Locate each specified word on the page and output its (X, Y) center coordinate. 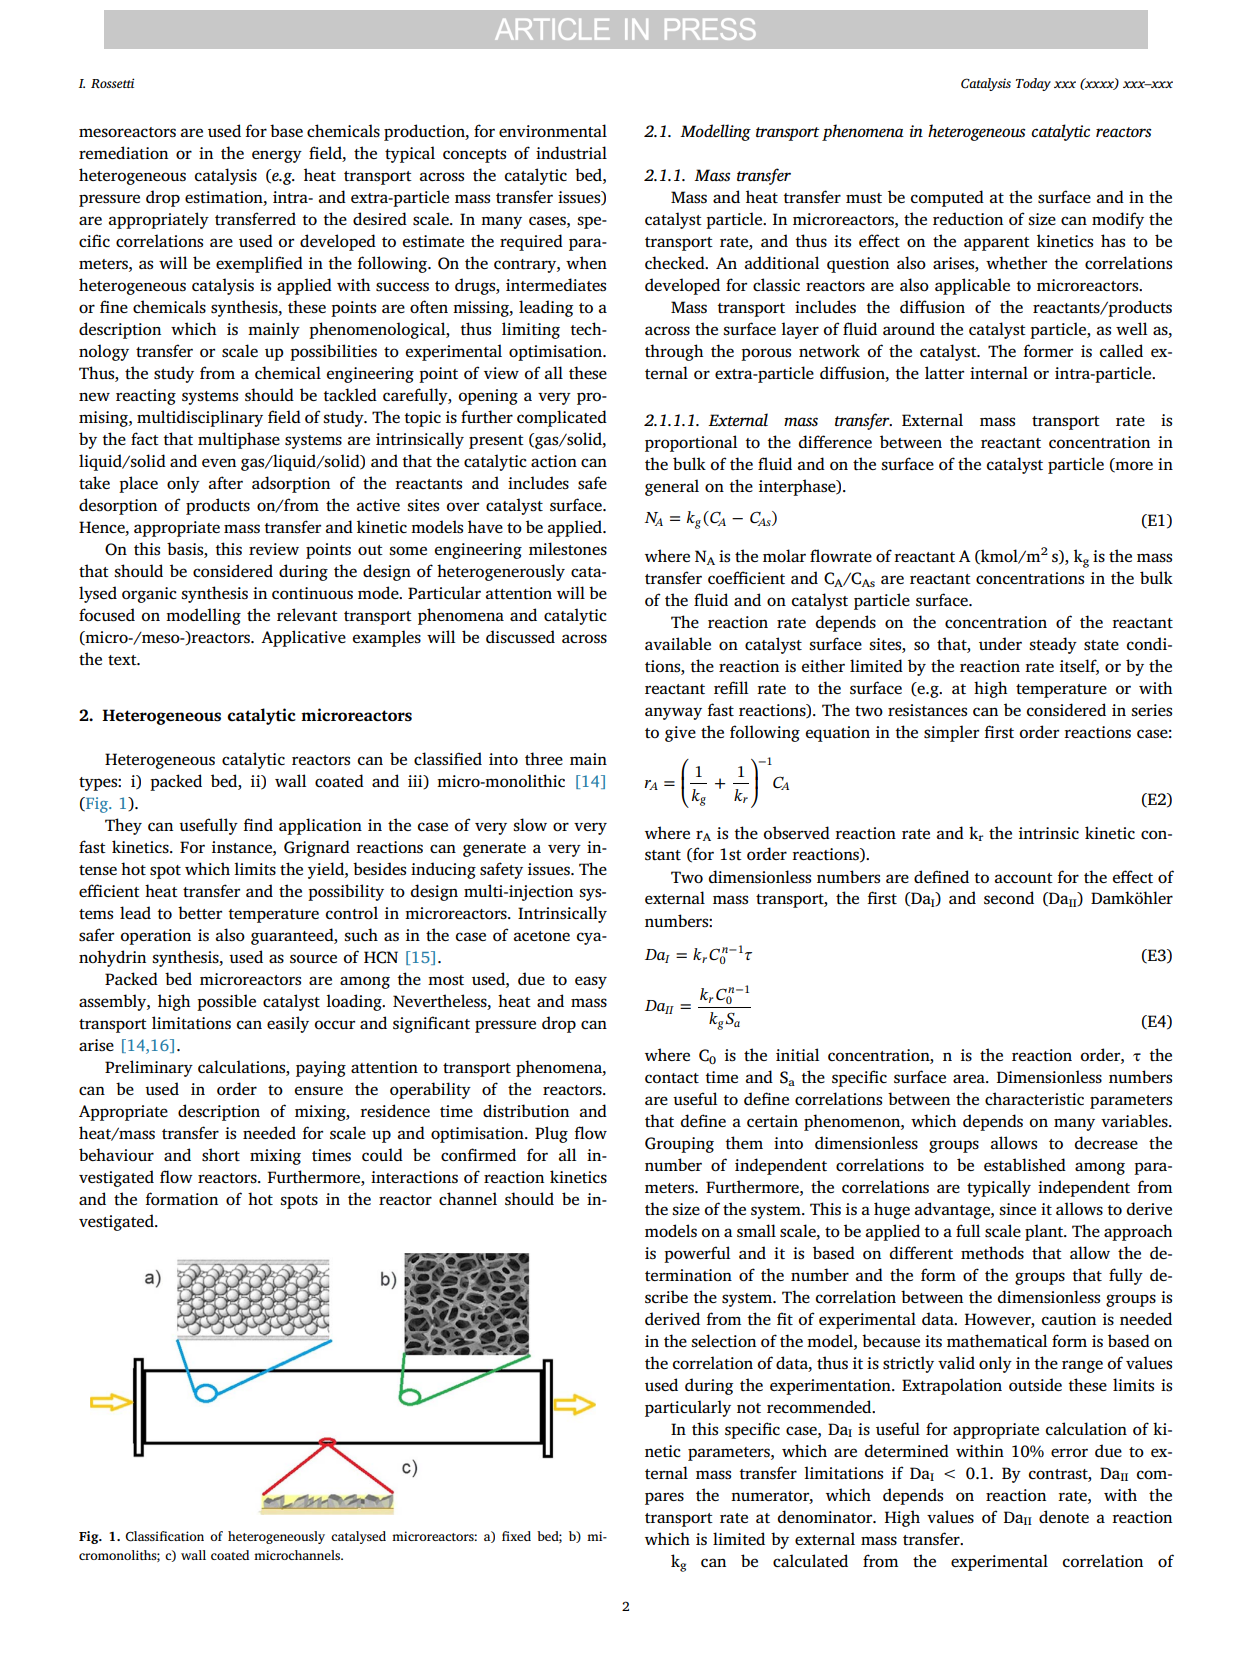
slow (530, 825)
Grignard (317, 848)
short (221, 1155)
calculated (810, 1561)
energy (277, 156)
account (1024, 878)
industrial (571, 153)
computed (947, 198)
